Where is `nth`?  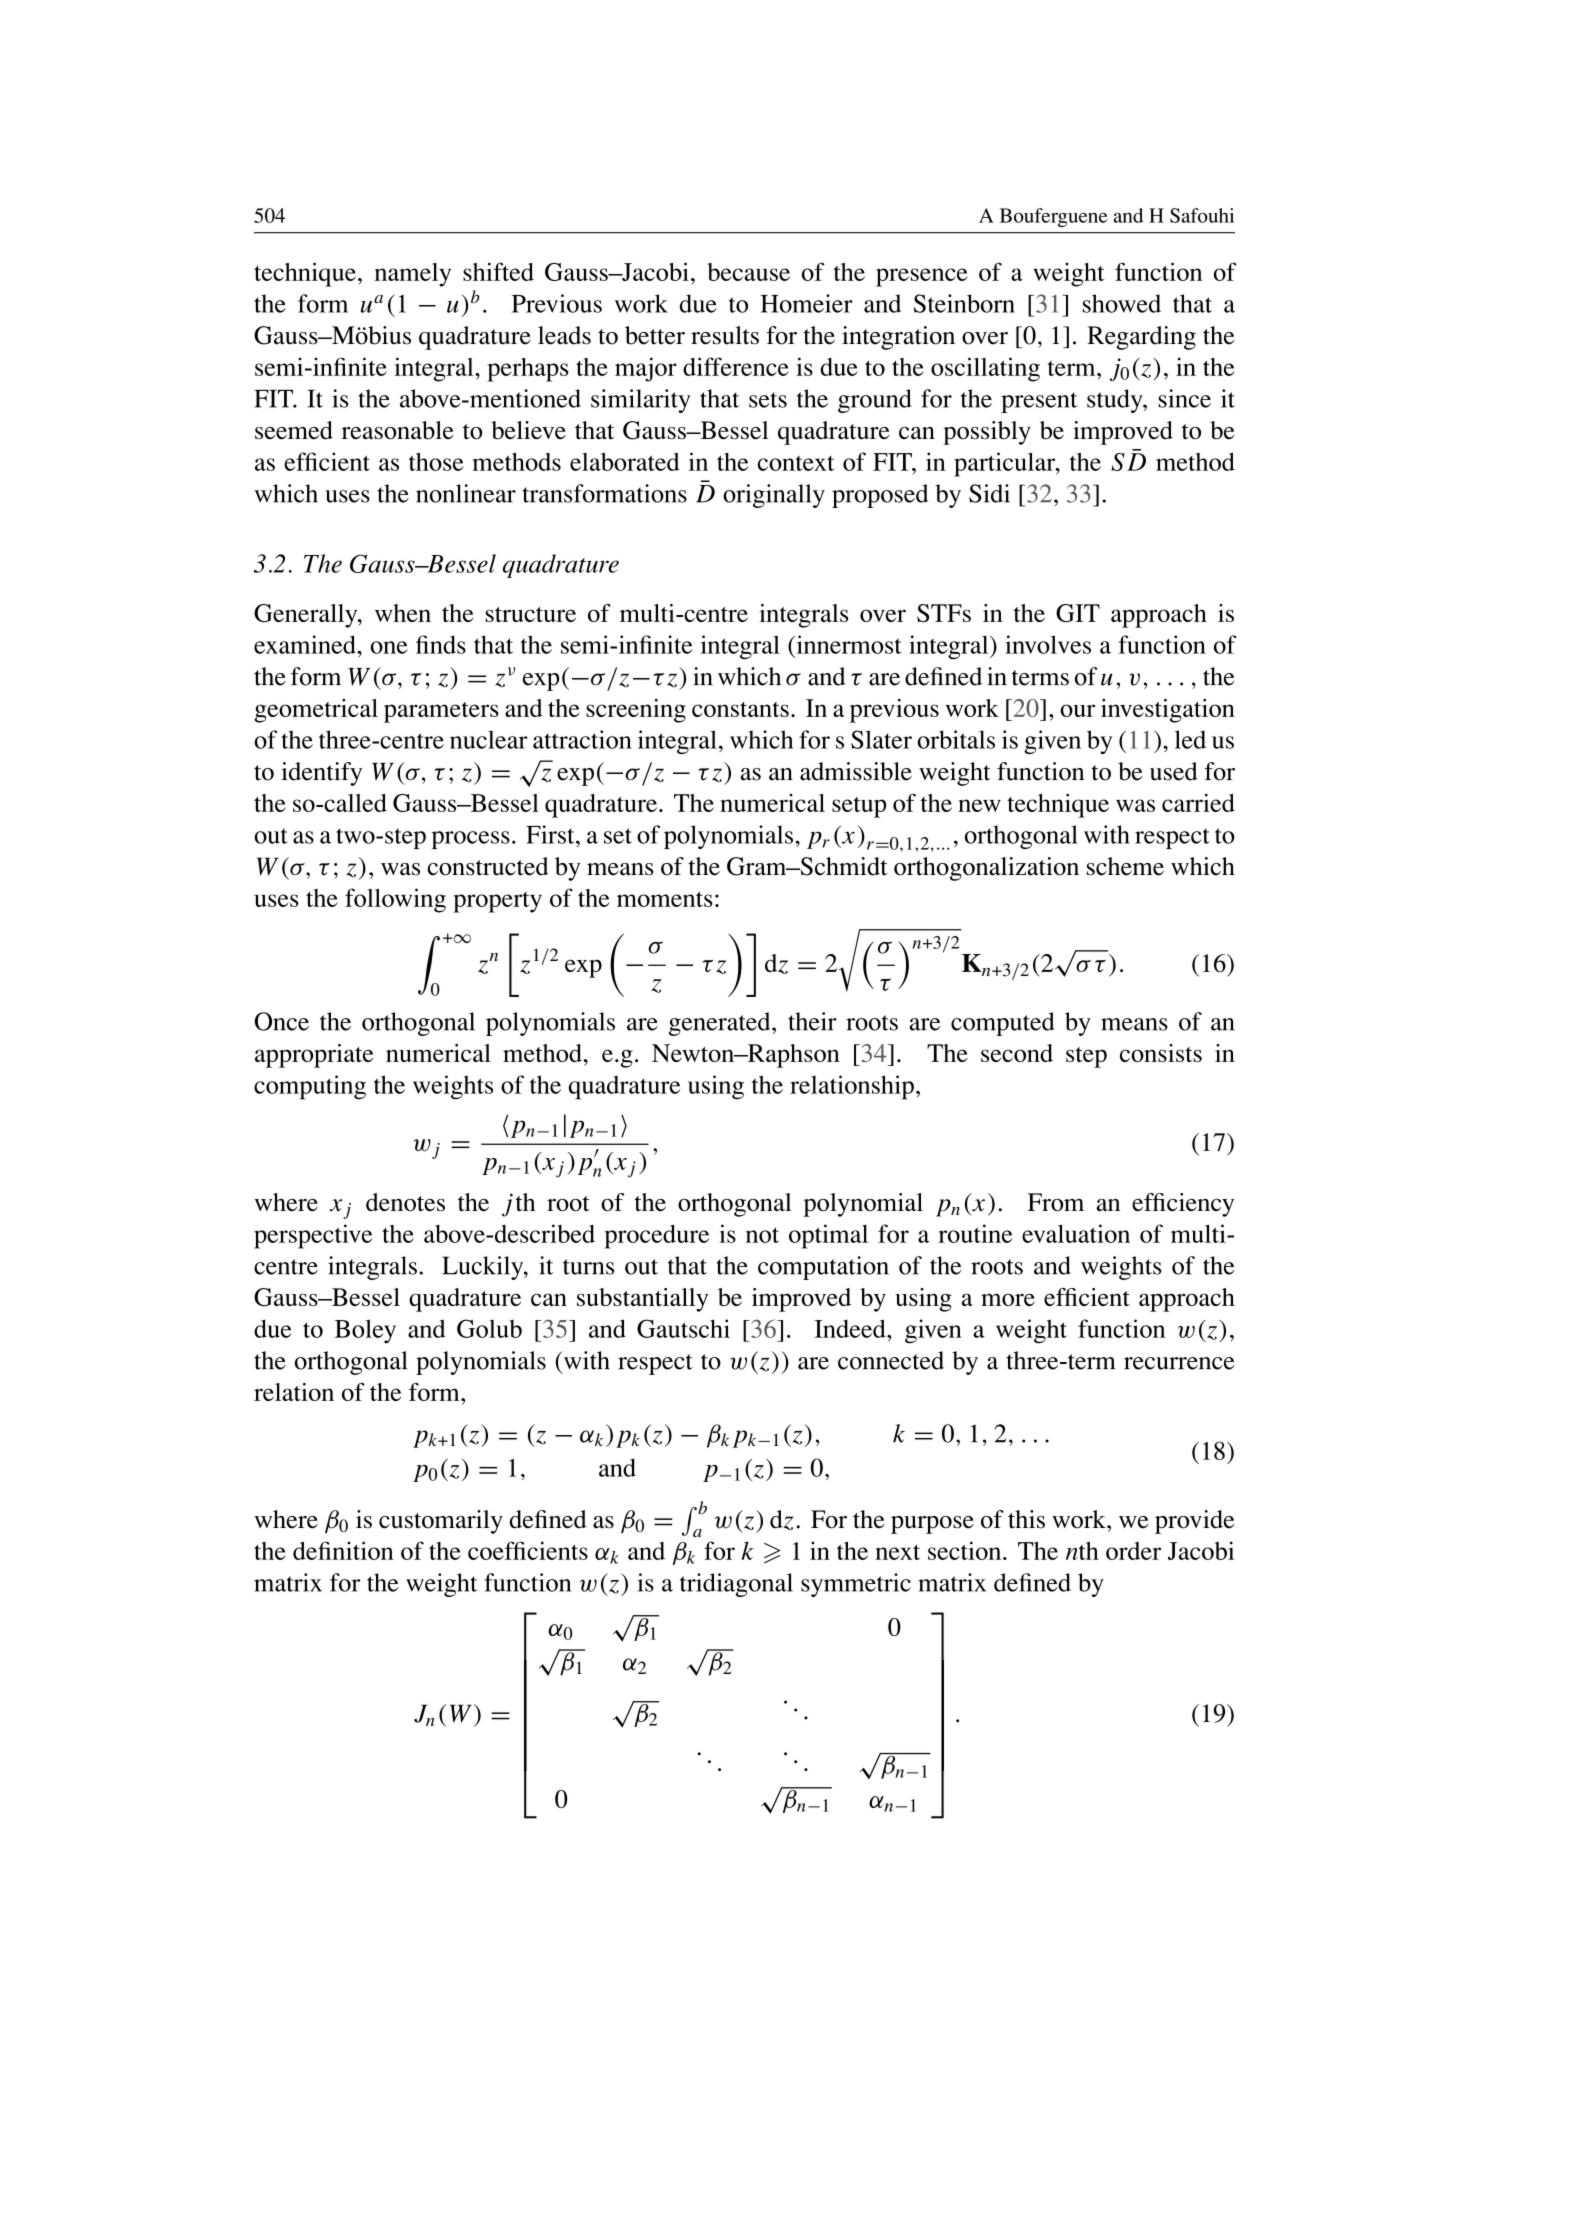
nth is located at coordinates (1082, 1551).
